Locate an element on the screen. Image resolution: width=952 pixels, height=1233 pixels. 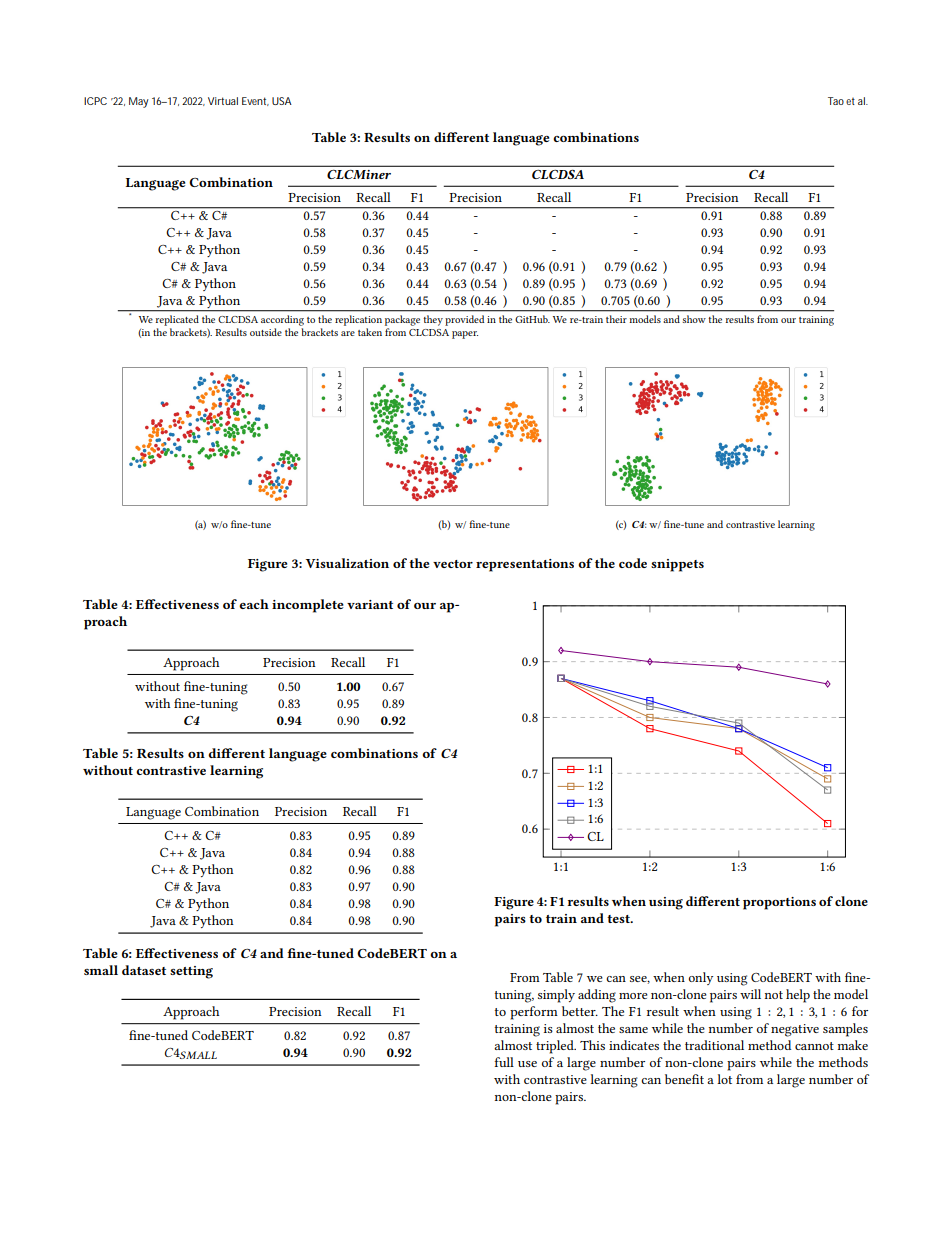
proportions is located at coordinates (779, 903).
